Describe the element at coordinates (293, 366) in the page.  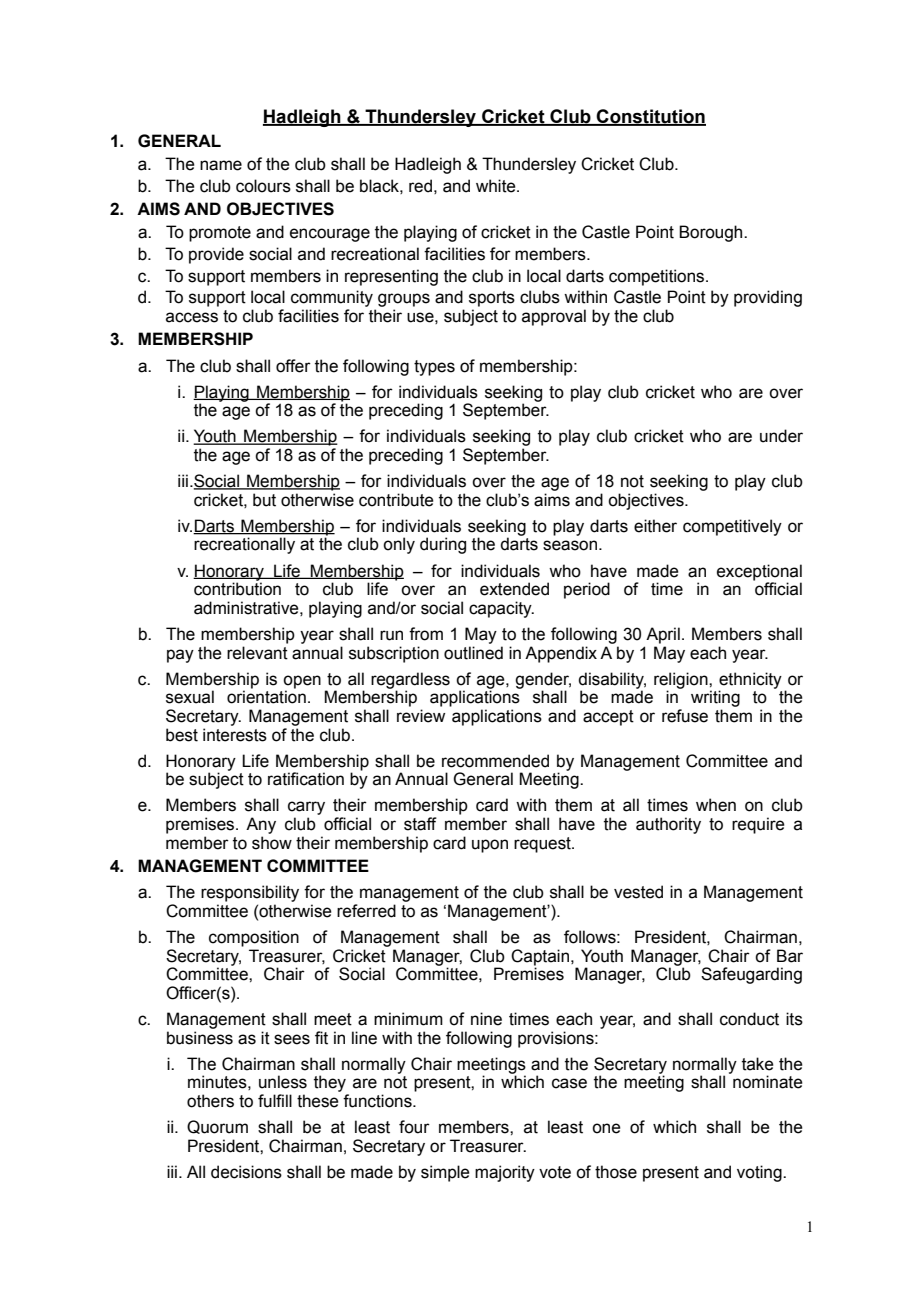
I see `offer` at that location.
